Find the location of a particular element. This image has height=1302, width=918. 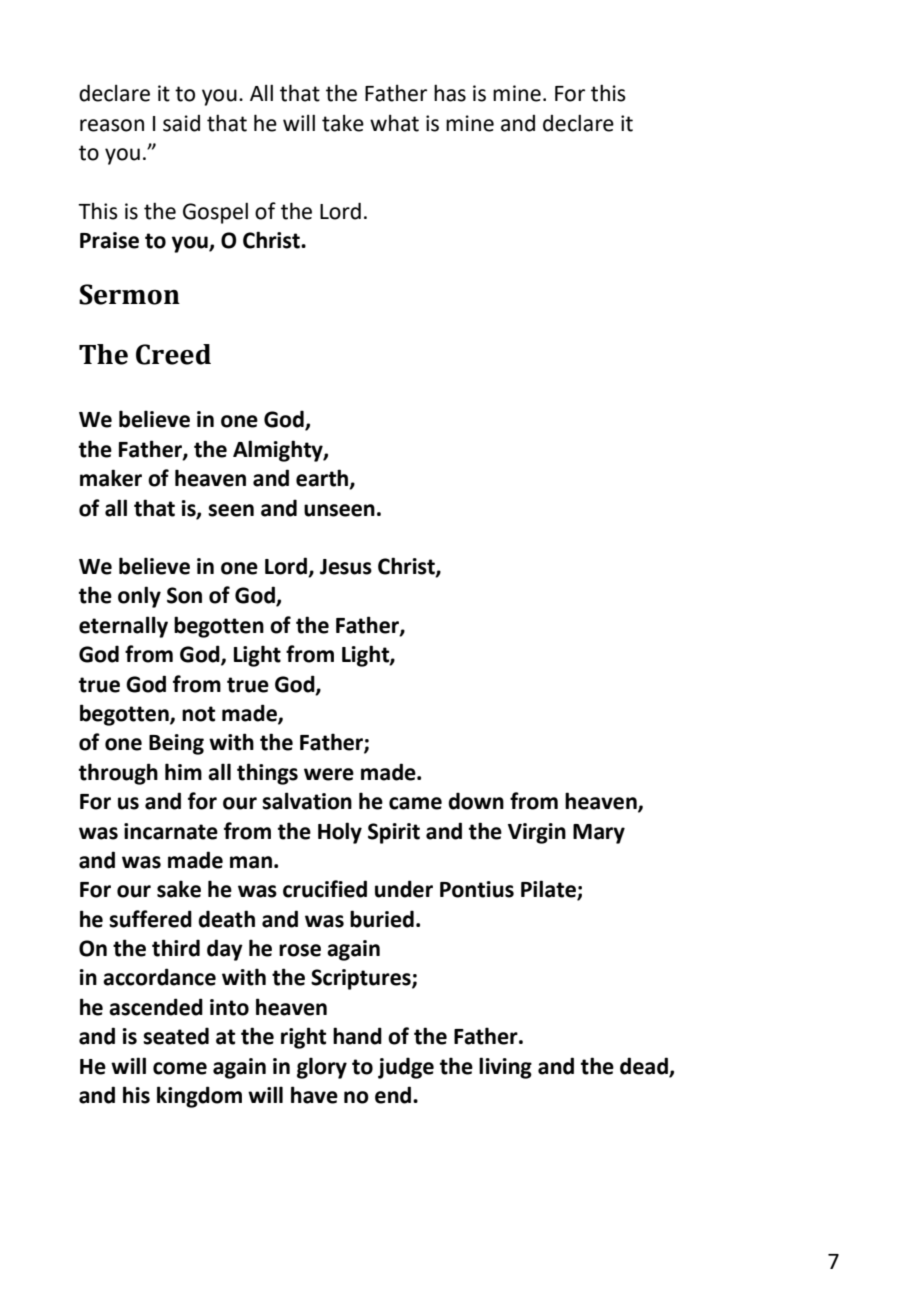

Jesus is located at coordinates (346, 567).
